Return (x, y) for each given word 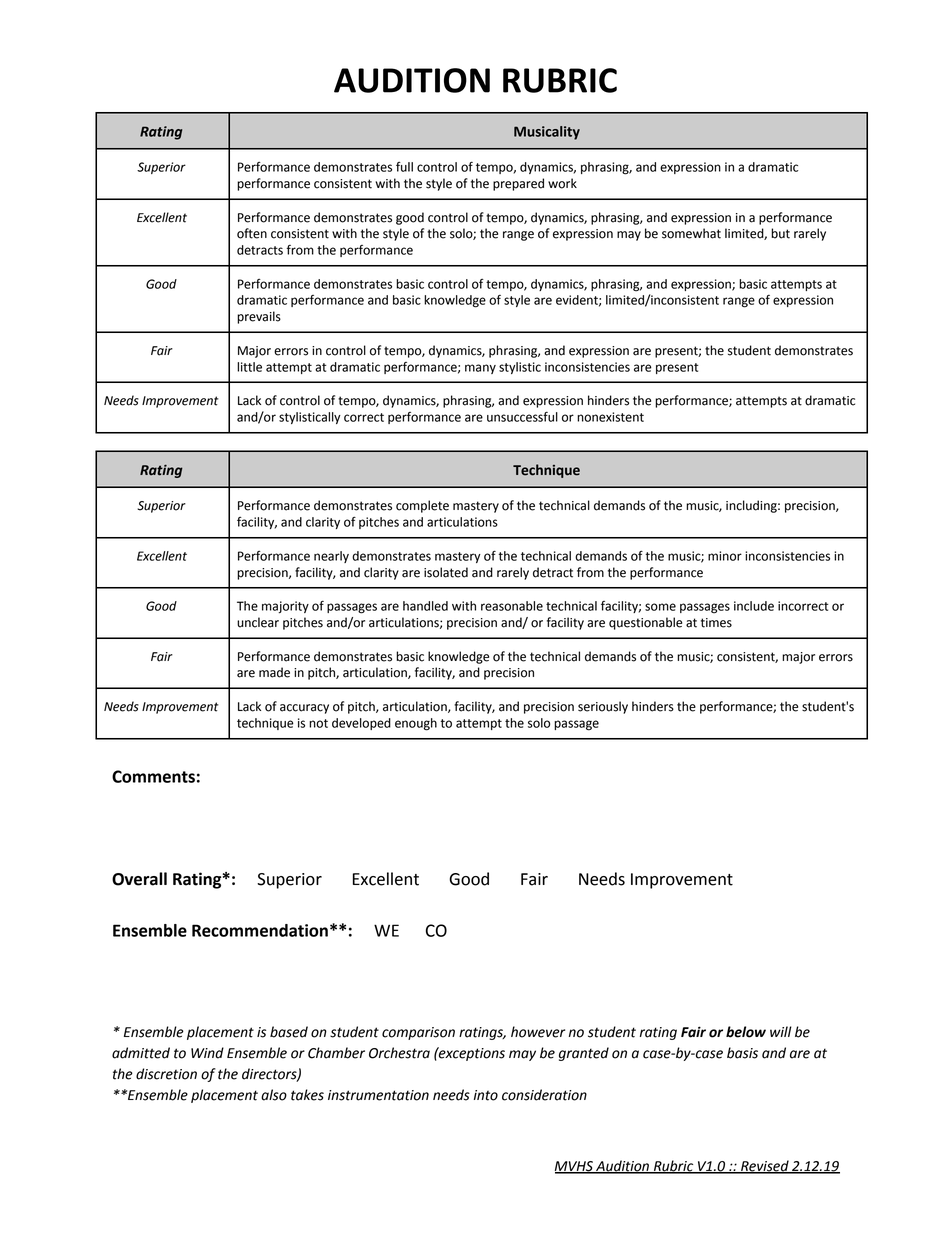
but (780, 233)
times (716, 623)
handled (425, 606)
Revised (765, 1167)
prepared (518, 184)
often (252, 233)
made (274, 672)
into (486, 1095)
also (274, 1095)
